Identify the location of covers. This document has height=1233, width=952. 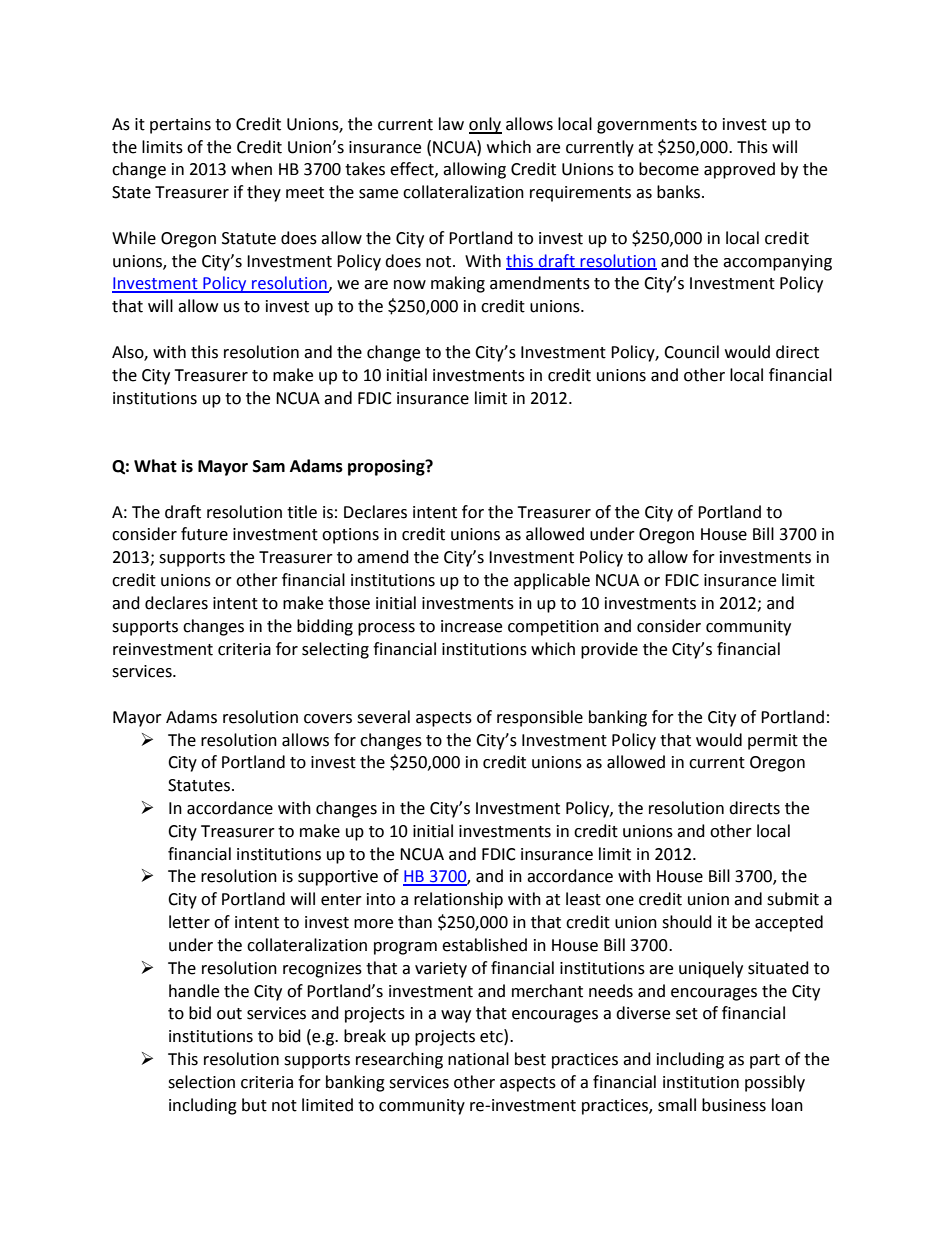
(328, 719).
